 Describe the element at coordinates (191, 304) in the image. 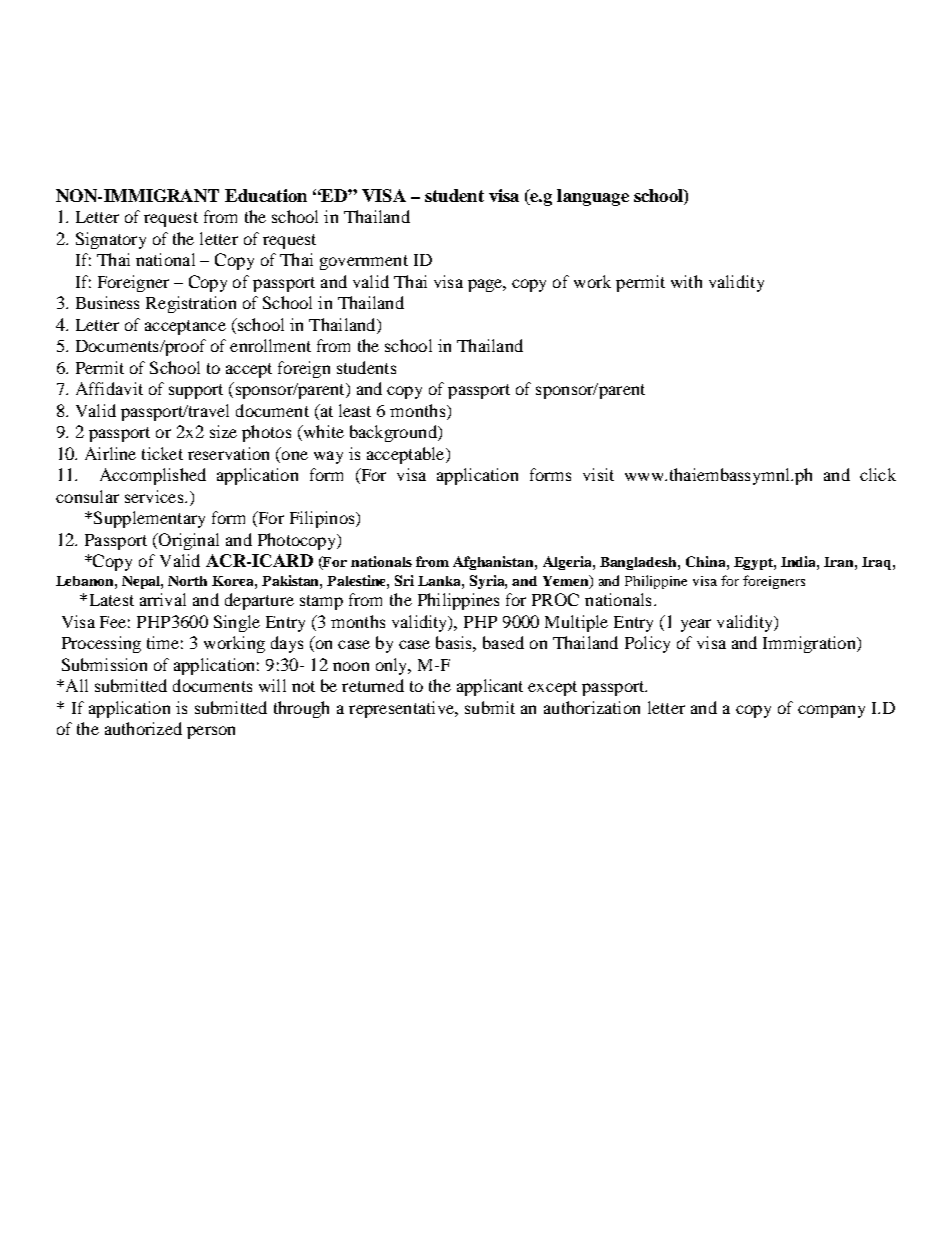

I see `Registration` at that location.
